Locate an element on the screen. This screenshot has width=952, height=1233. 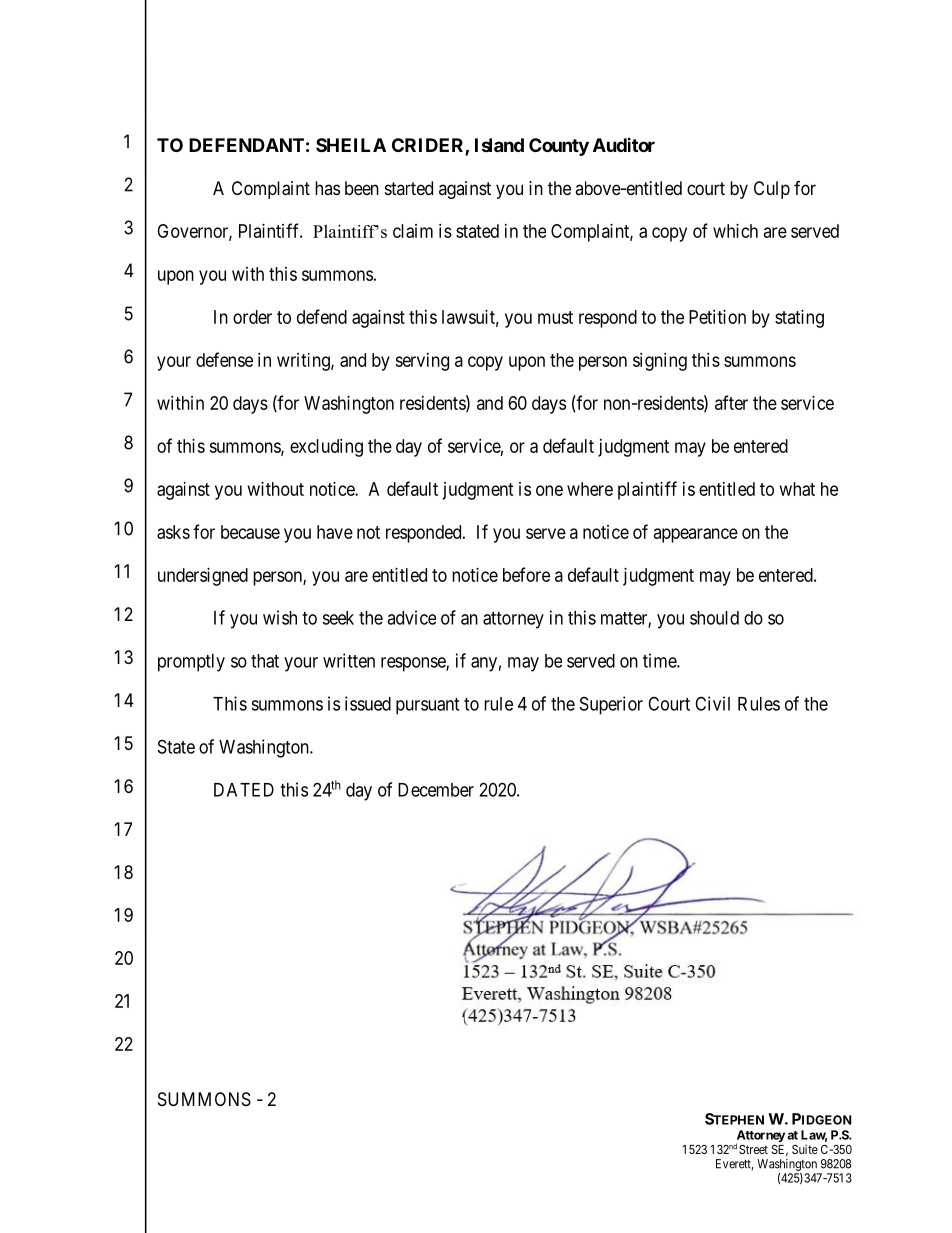
December is located at coordinates (436, 790).
